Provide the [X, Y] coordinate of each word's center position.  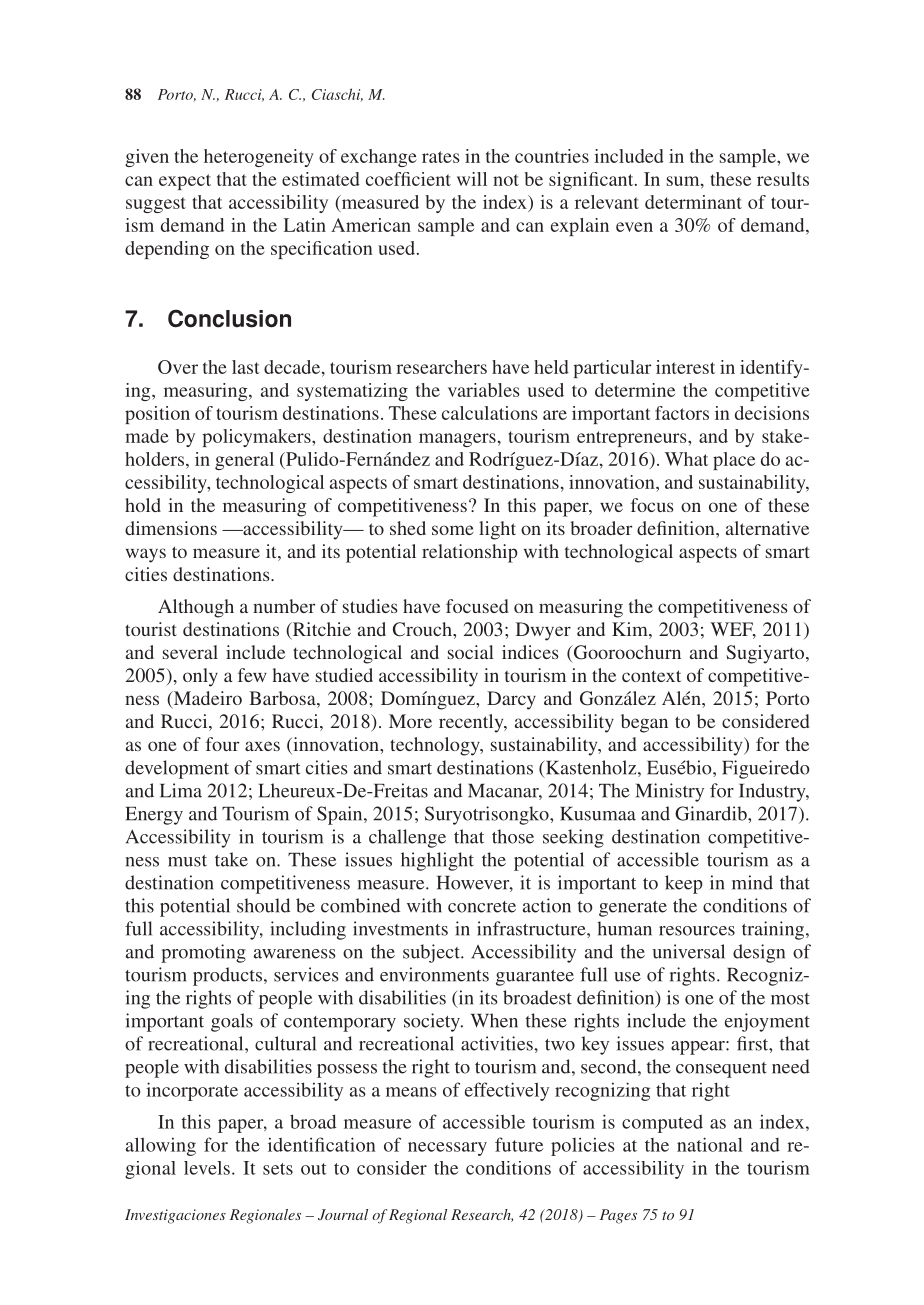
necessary [447, 1149]
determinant [693, 202]
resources [697, 931]
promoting [203, 953]
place [734, 461]
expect [185, 182]
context [651, 676]
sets [278, 1169]
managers [457, 440]
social [471, 652]
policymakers [257, 438]
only [200, 677]
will [472, 179]
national [710, 1144]
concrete [482, 907]
